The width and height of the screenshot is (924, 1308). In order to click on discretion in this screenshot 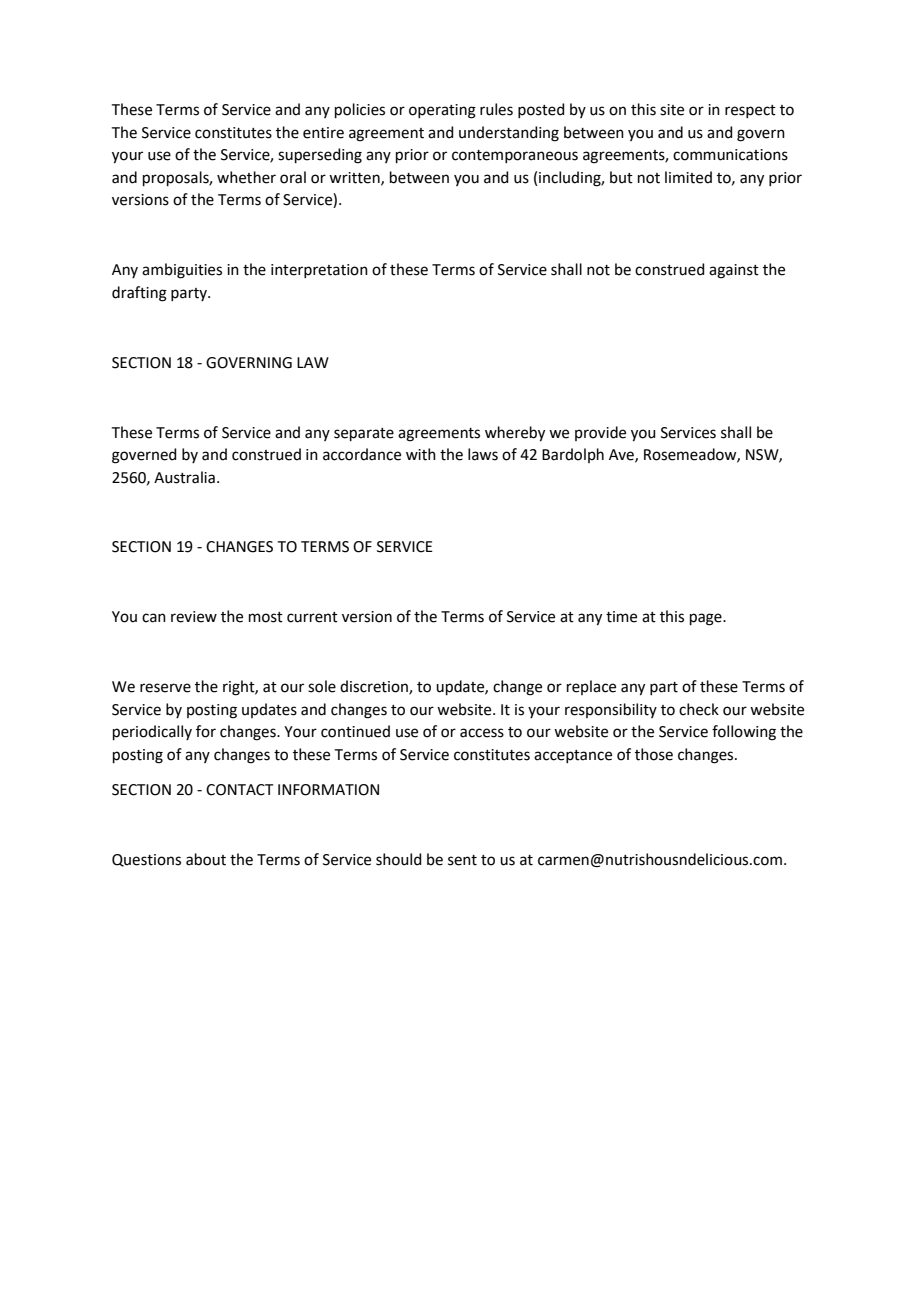, I will do `click(375, 687)`.
